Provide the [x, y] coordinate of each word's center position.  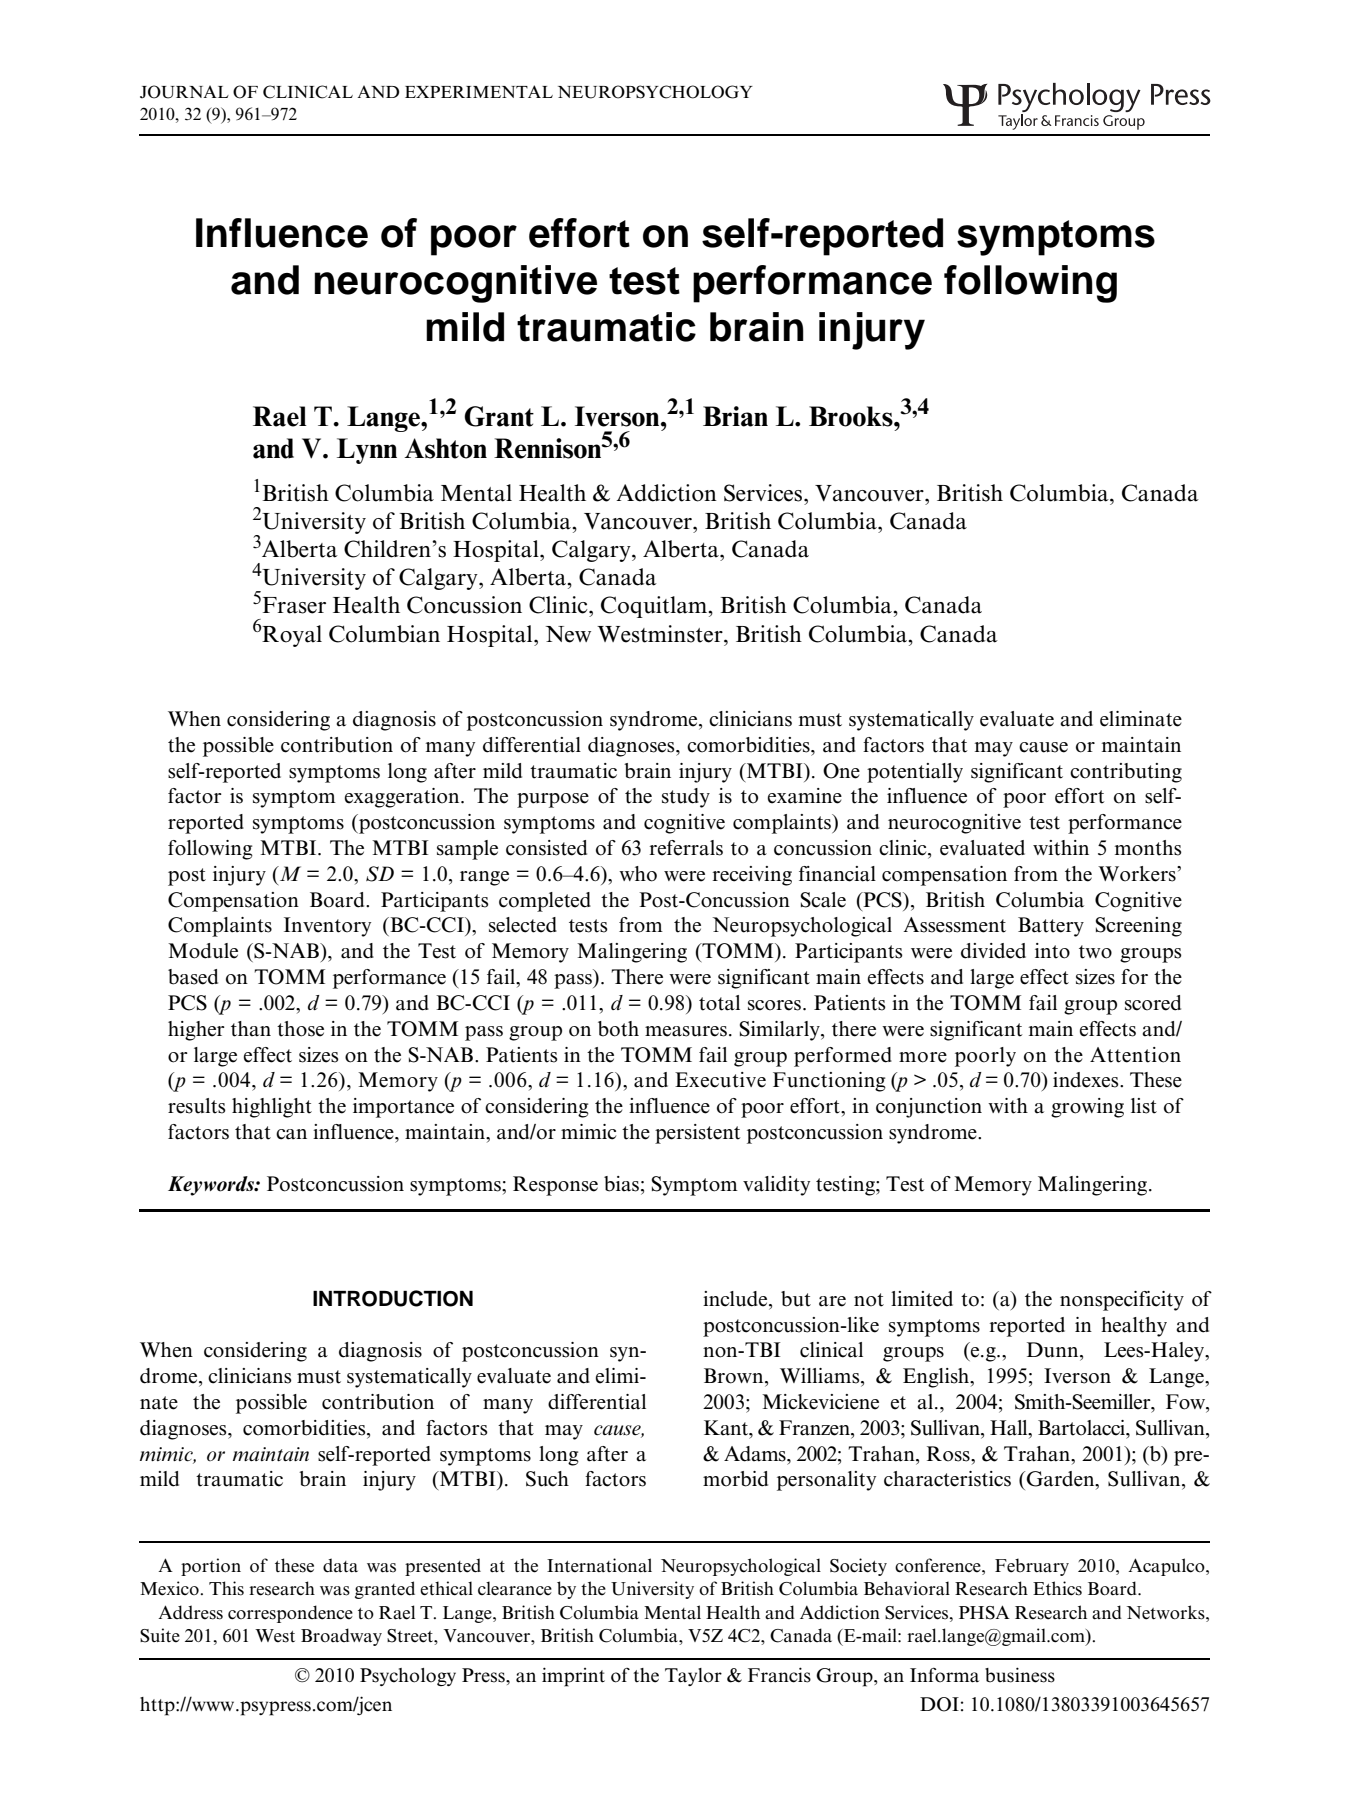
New [568, 634]
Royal [292, 636]
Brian [735, 416]
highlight [272, 1108]
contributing [1126, 773]
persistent [698, 1134]
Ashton [445, 448]
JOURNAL [184, 92]
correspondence [290, 1614]
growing [1087, 1108]
